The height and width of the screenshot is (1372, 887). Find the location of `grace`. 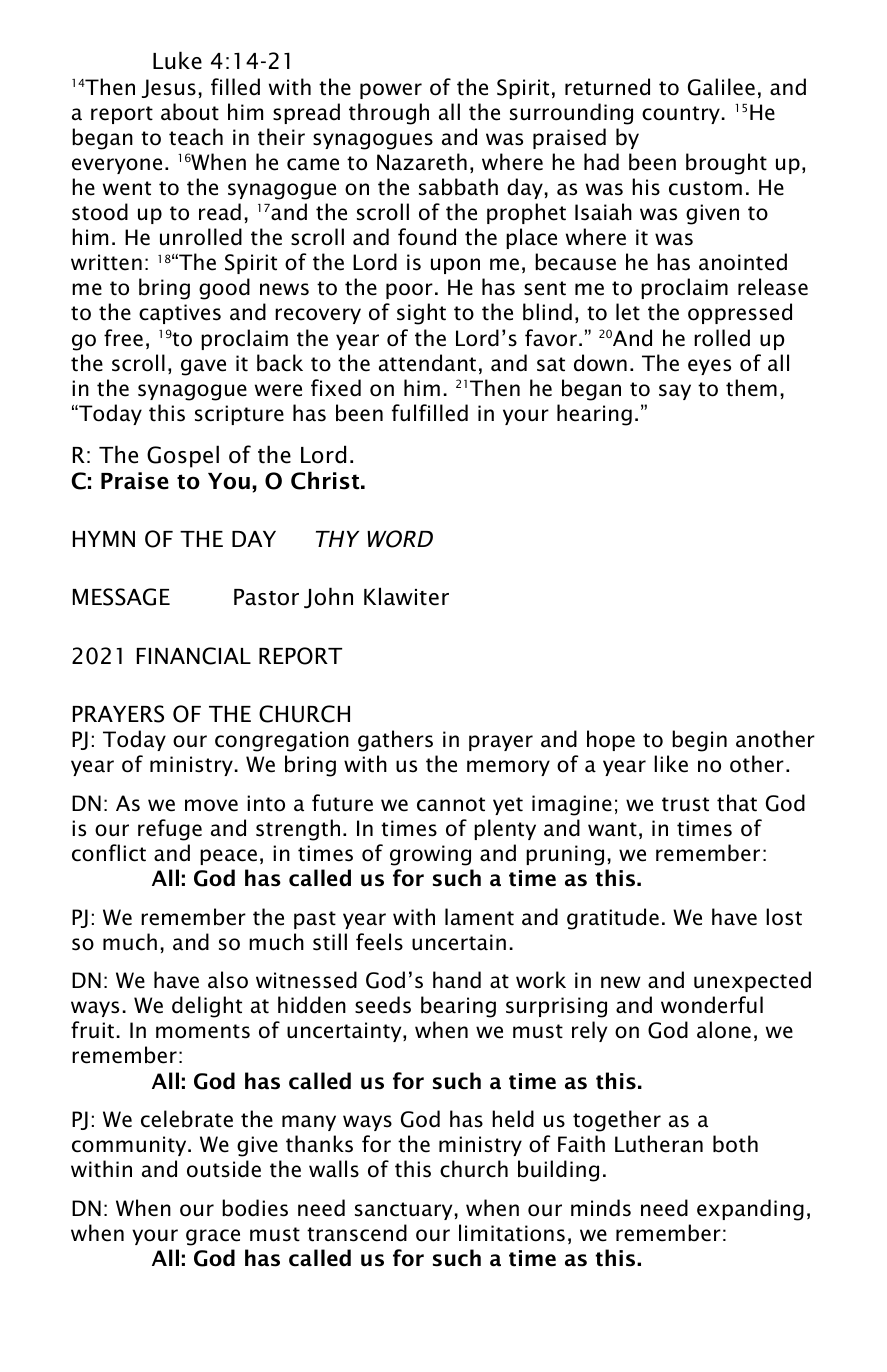

grace is located at coordinates (213, 1237).
